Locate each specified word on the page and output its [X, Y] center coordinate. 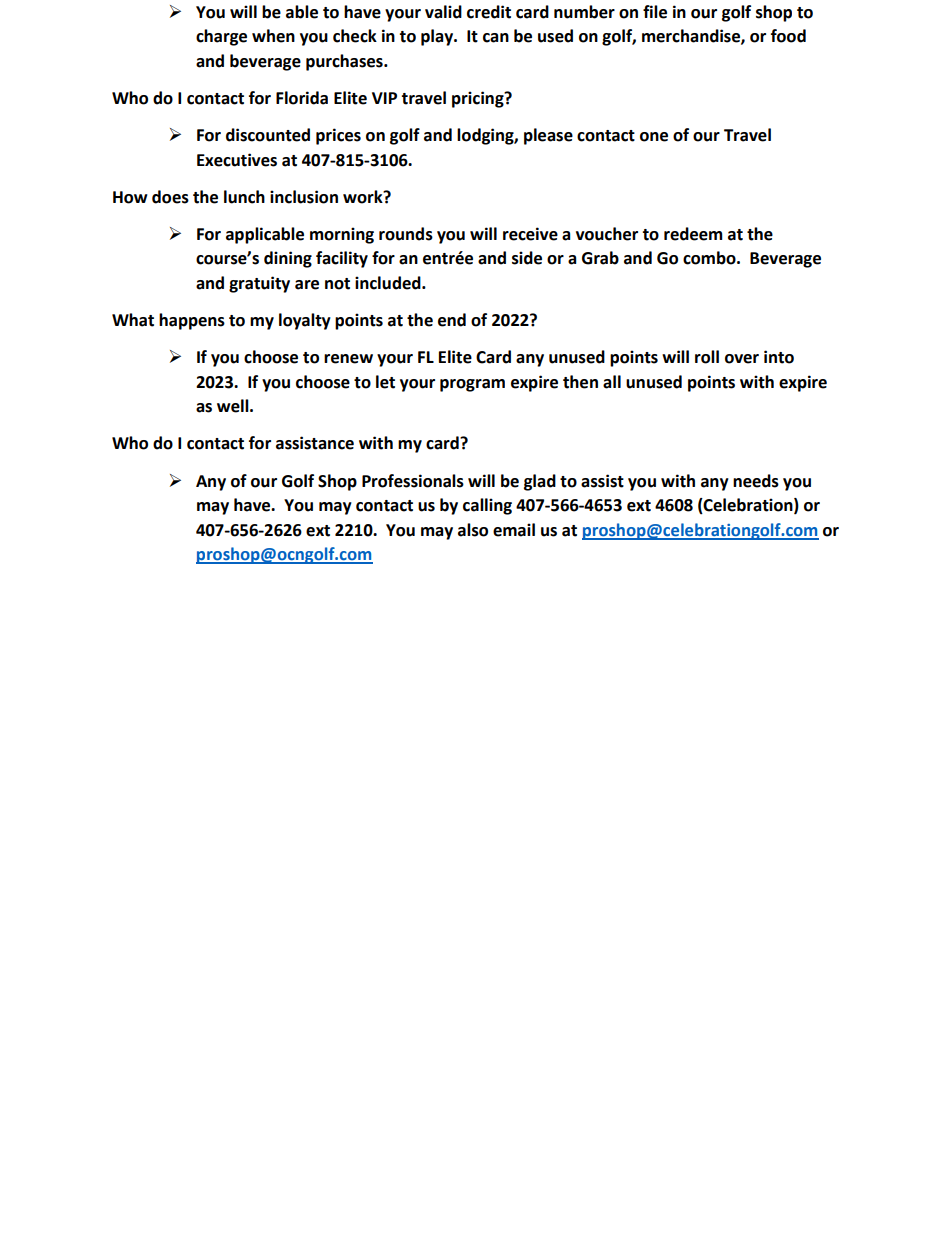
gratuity [259, 284]
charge [221, 37]
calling [487, 506]
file [655, 12]
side [527, 258]
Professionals [413, 481]
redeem [693, 234]
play [438, 37]
